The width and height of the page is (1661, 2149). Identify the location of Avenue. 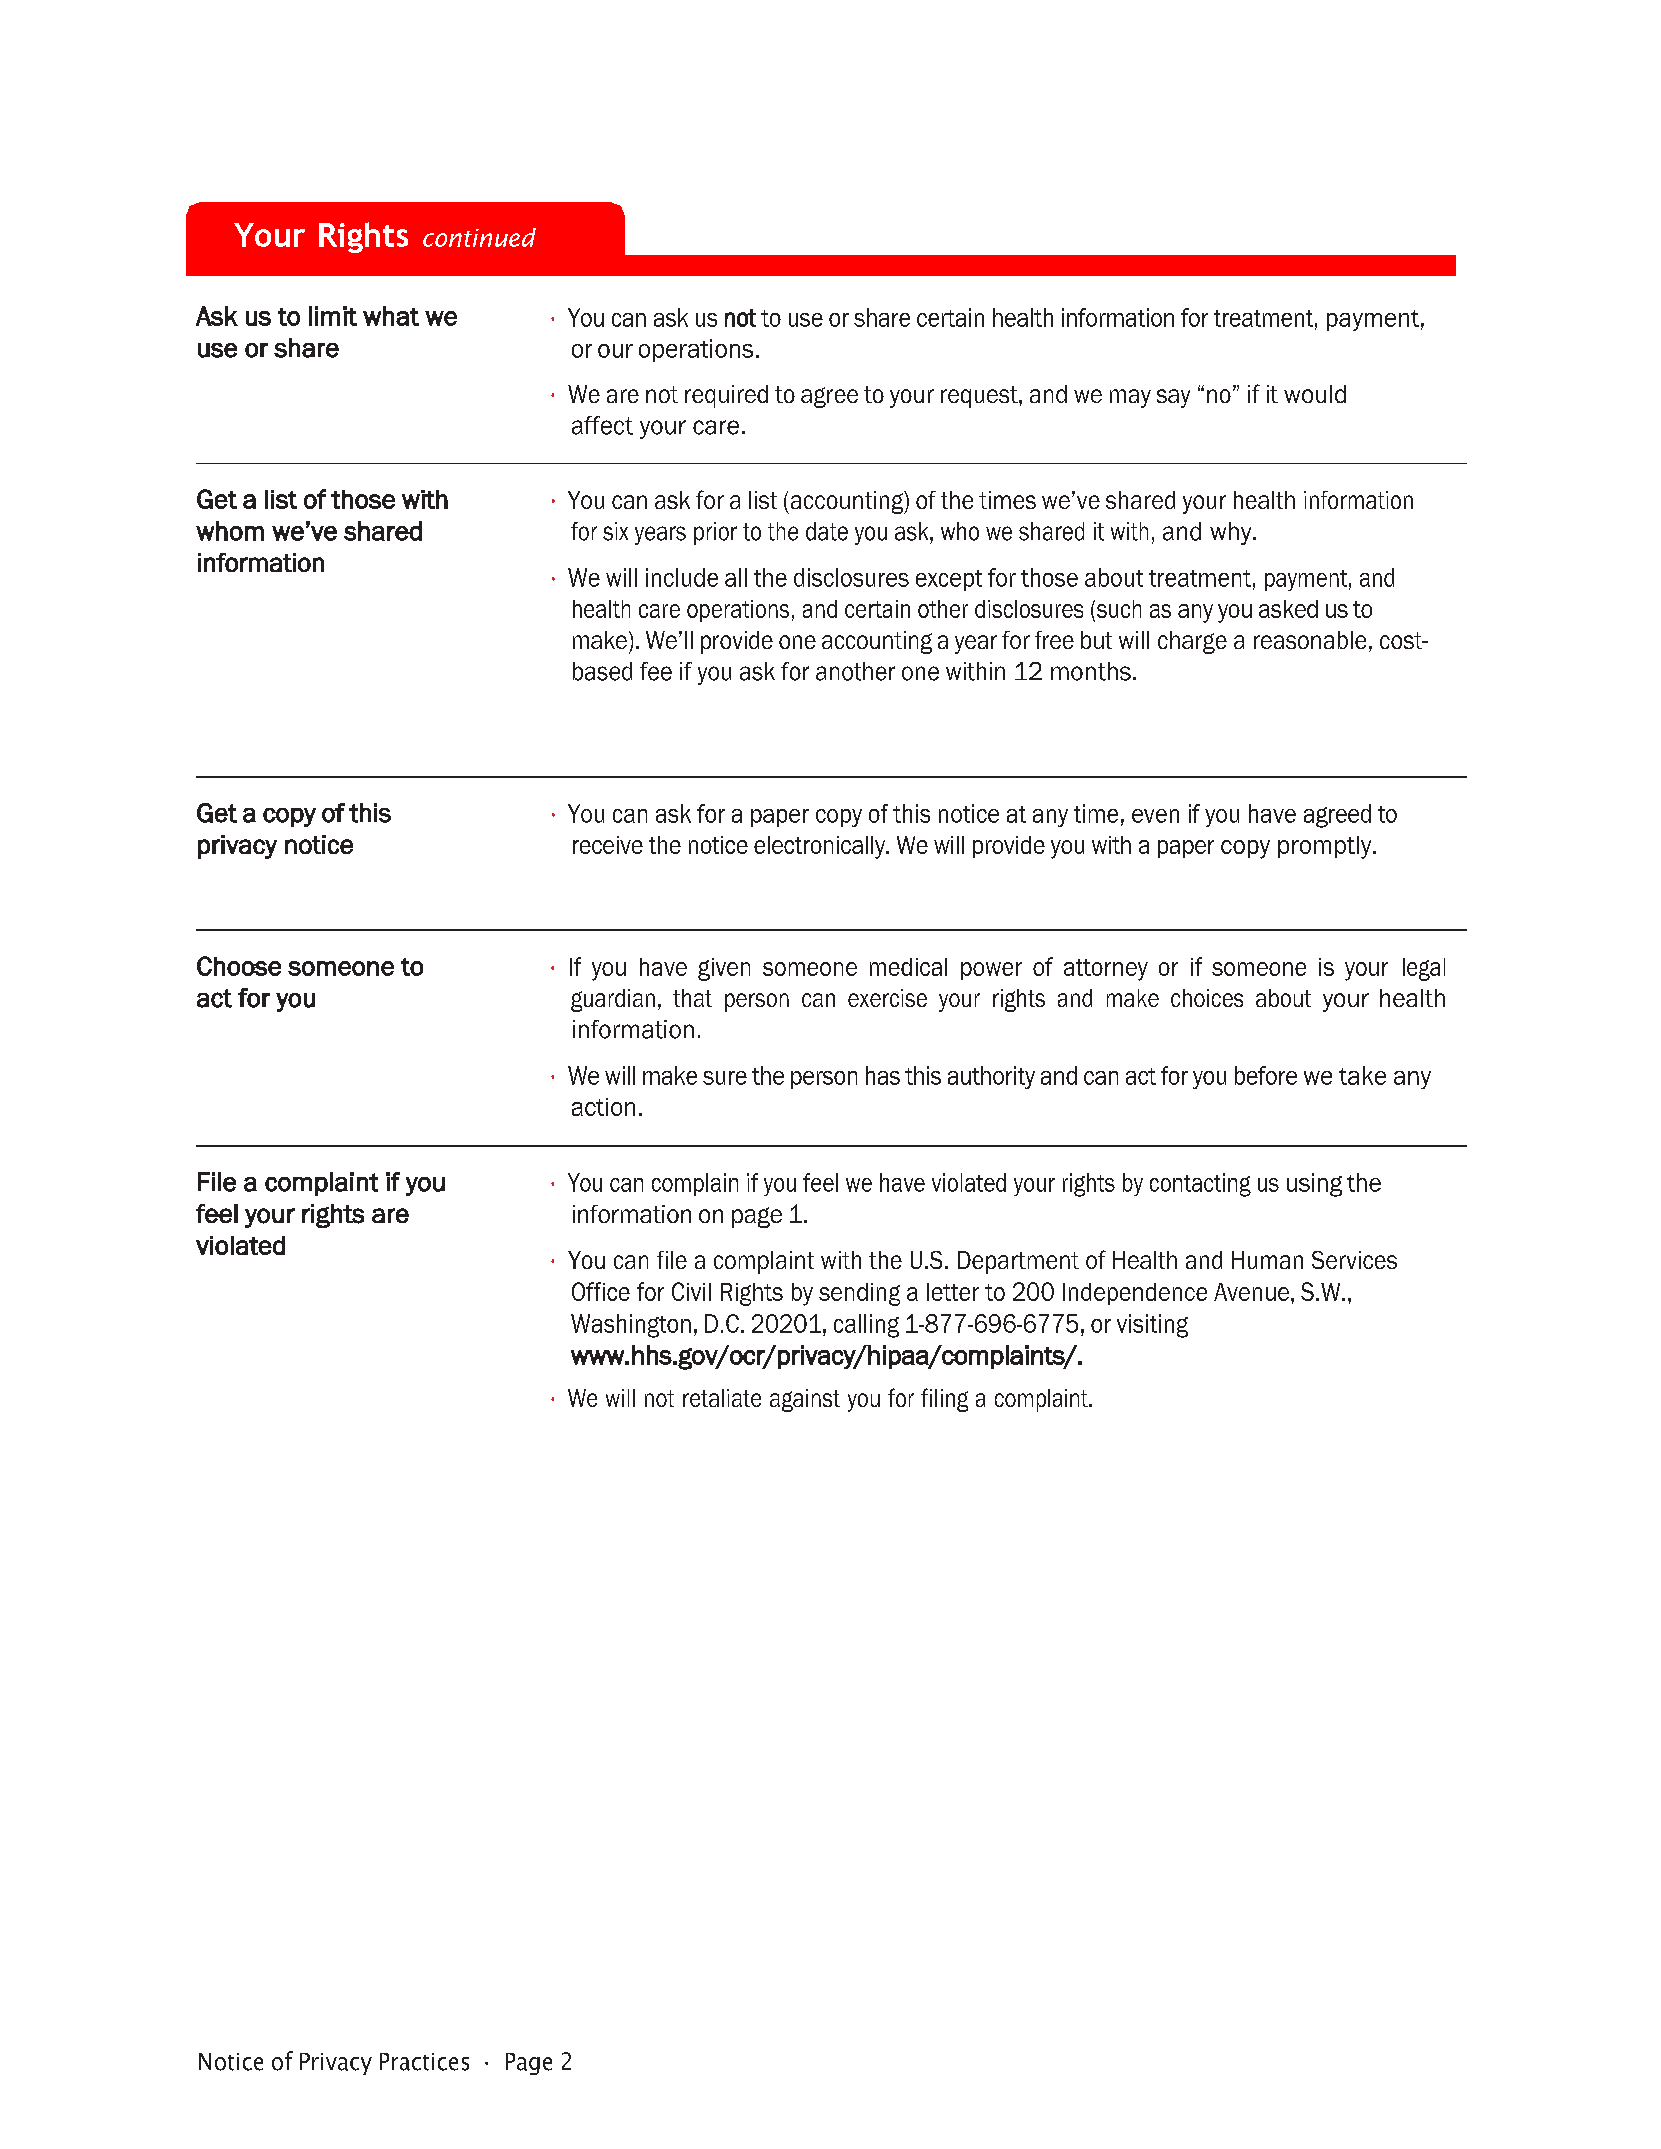
(1253, 1292).
